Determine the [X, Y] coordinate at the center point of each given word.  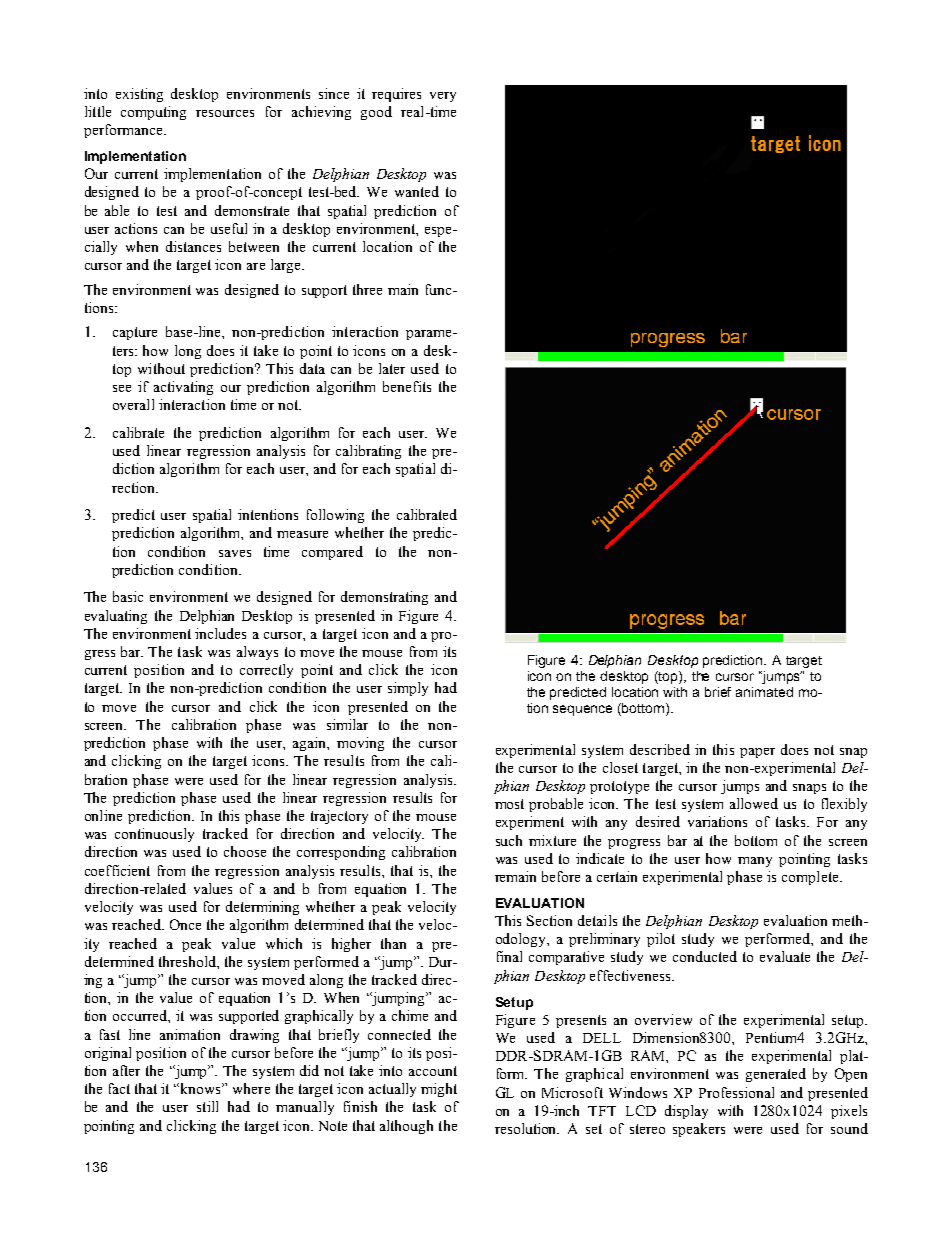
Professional [736, 1092]
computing [153, 113]
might [439, 1090]
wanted [417, 191]
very [443, 97]
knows [201, 1088]
